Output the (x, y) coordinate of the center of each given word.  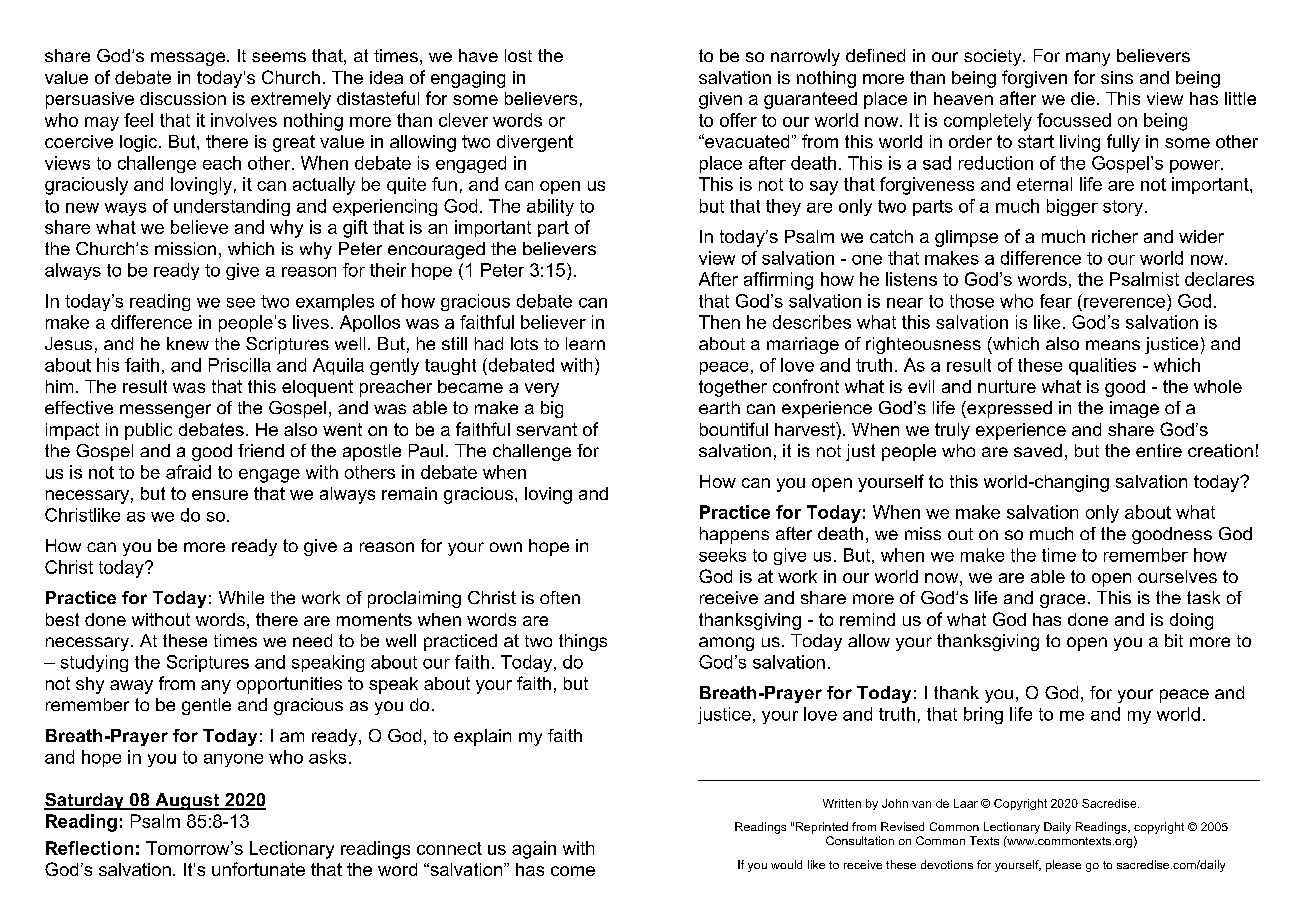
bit (1174, 640)
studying (94, 663)
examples (335, 302)
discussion (183, 98)
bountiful (734, 429)
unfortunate (258, 869)
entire (1159, 450)
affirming (778, 281)
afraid (188, 472)
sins (1117, 77)
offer (738, 120)
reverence (1124, 303)
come (573, 871)
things (583, 642)
